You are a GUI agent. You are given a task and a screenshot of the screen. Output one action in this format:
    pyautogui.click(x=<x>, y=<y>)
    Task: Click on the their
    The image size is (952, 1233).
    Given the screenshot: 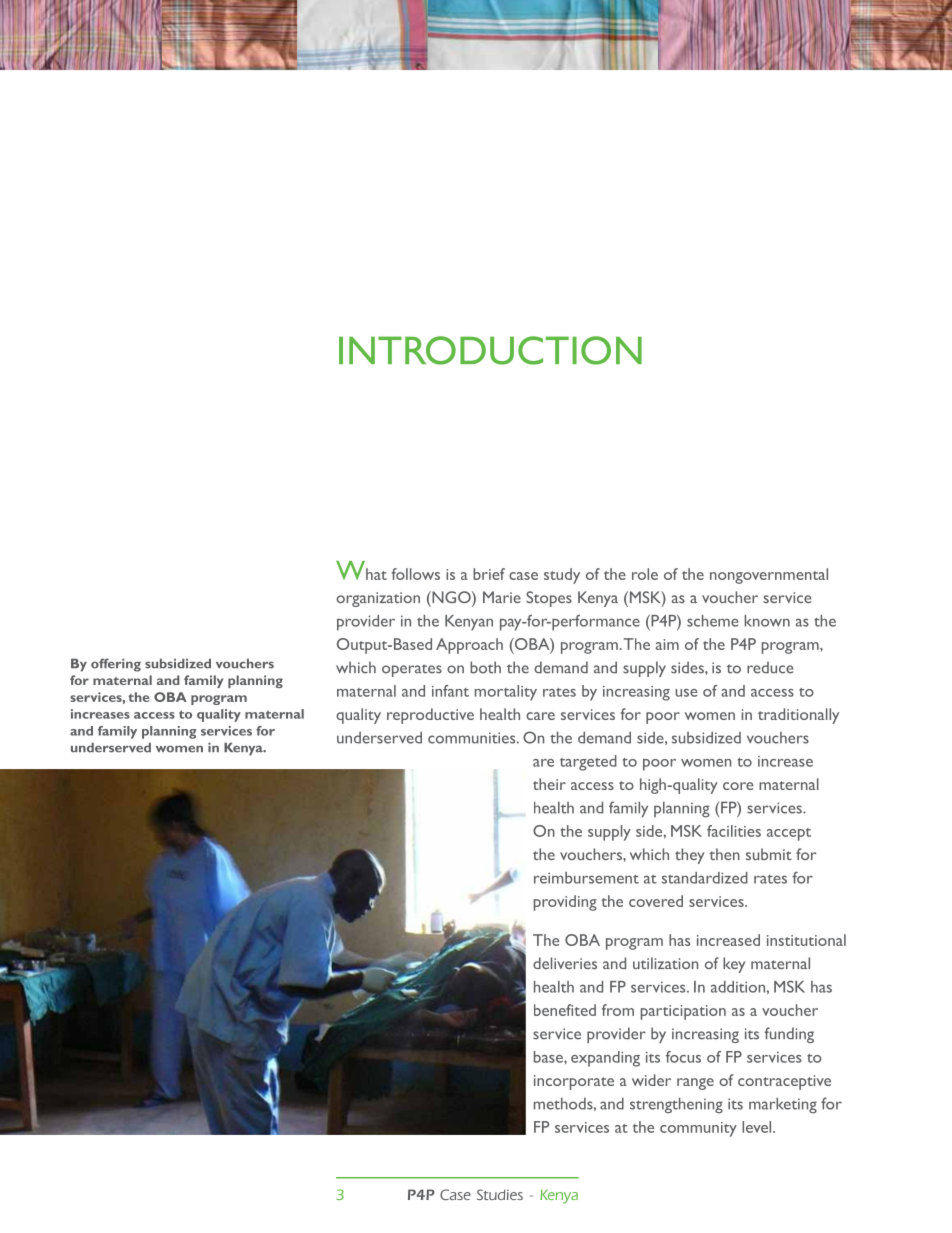 What is the action you would take?
    pyautogui.click(x=549, y=784)
